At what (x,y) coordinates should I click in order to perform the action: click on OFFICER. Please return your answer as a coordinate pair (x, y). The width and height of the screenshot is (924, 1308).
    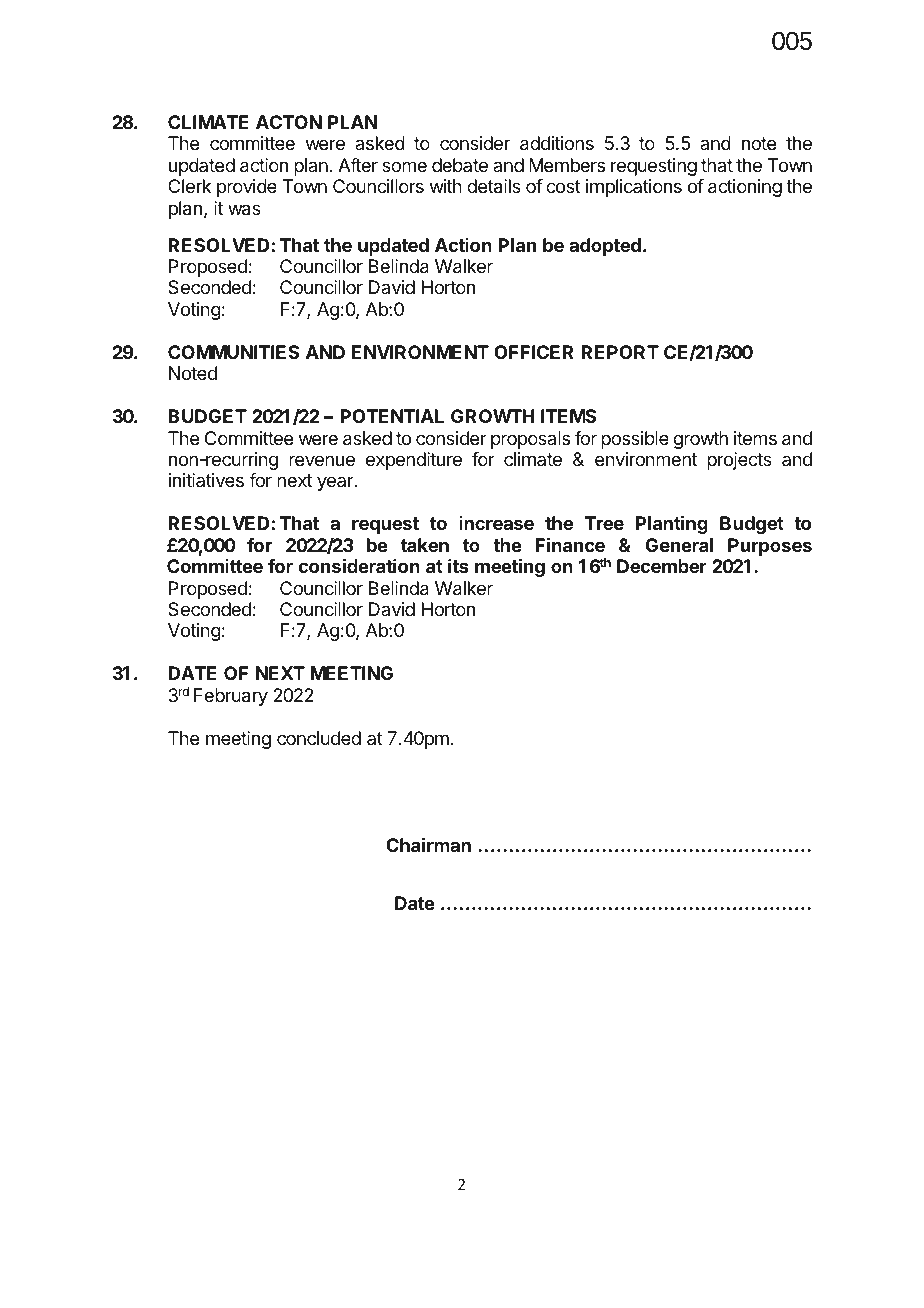
    Looking at the image, I should click on (534, 352).
